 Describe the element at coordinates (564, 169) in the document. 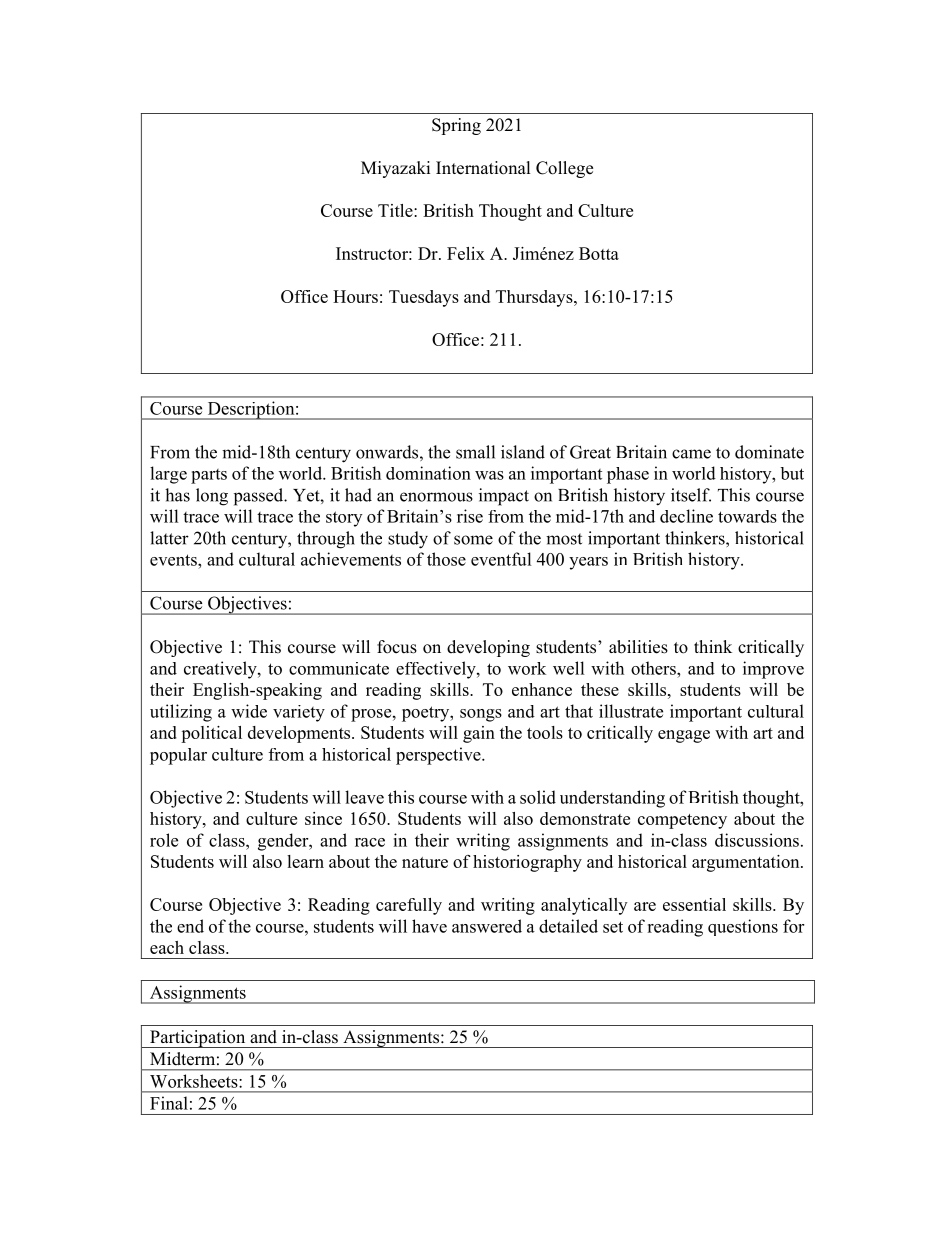

I see `College` at that location.
